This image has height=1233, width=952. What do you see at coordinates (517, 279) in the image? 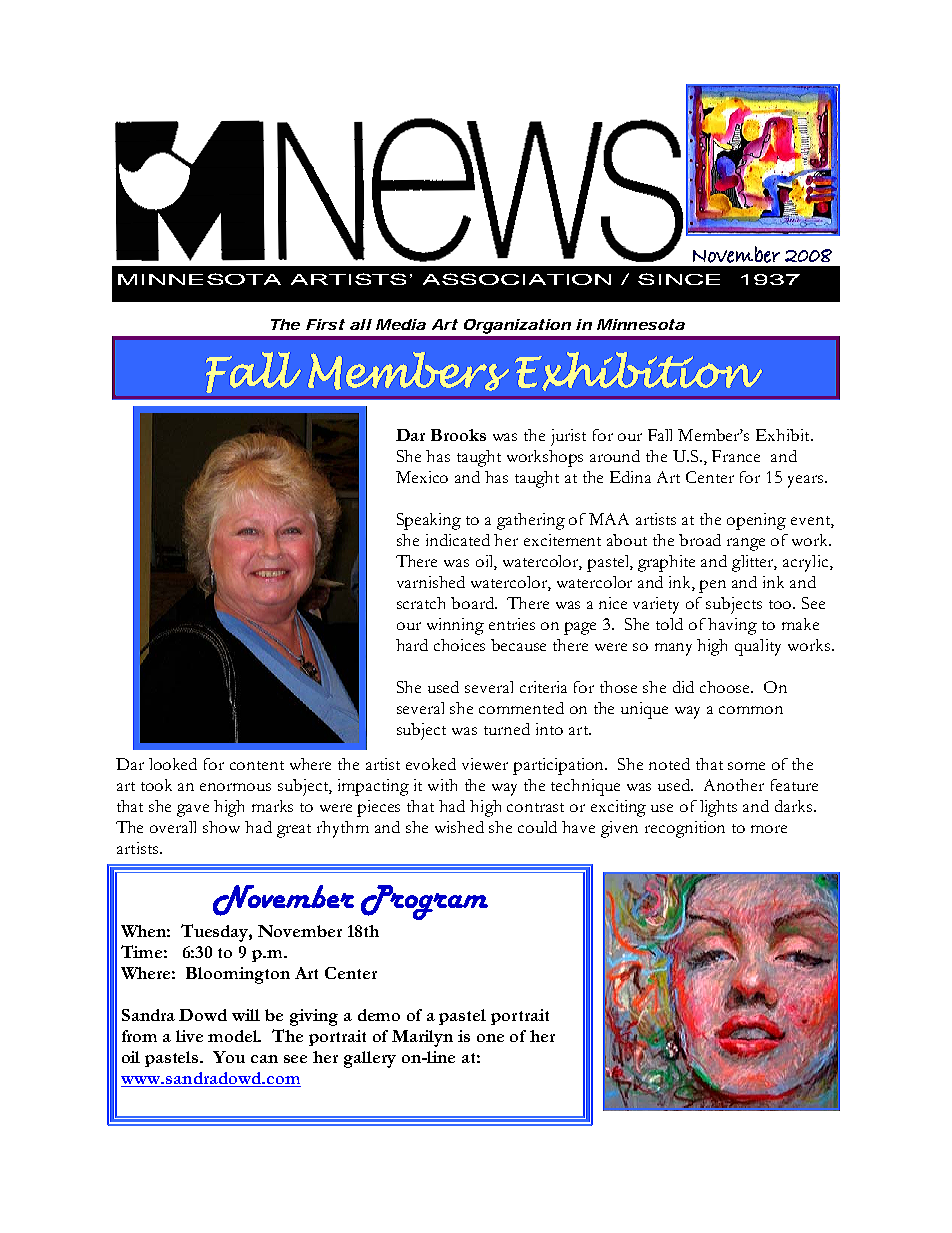
I see `ASSOCIATION` at bounding box center [517, 279].
